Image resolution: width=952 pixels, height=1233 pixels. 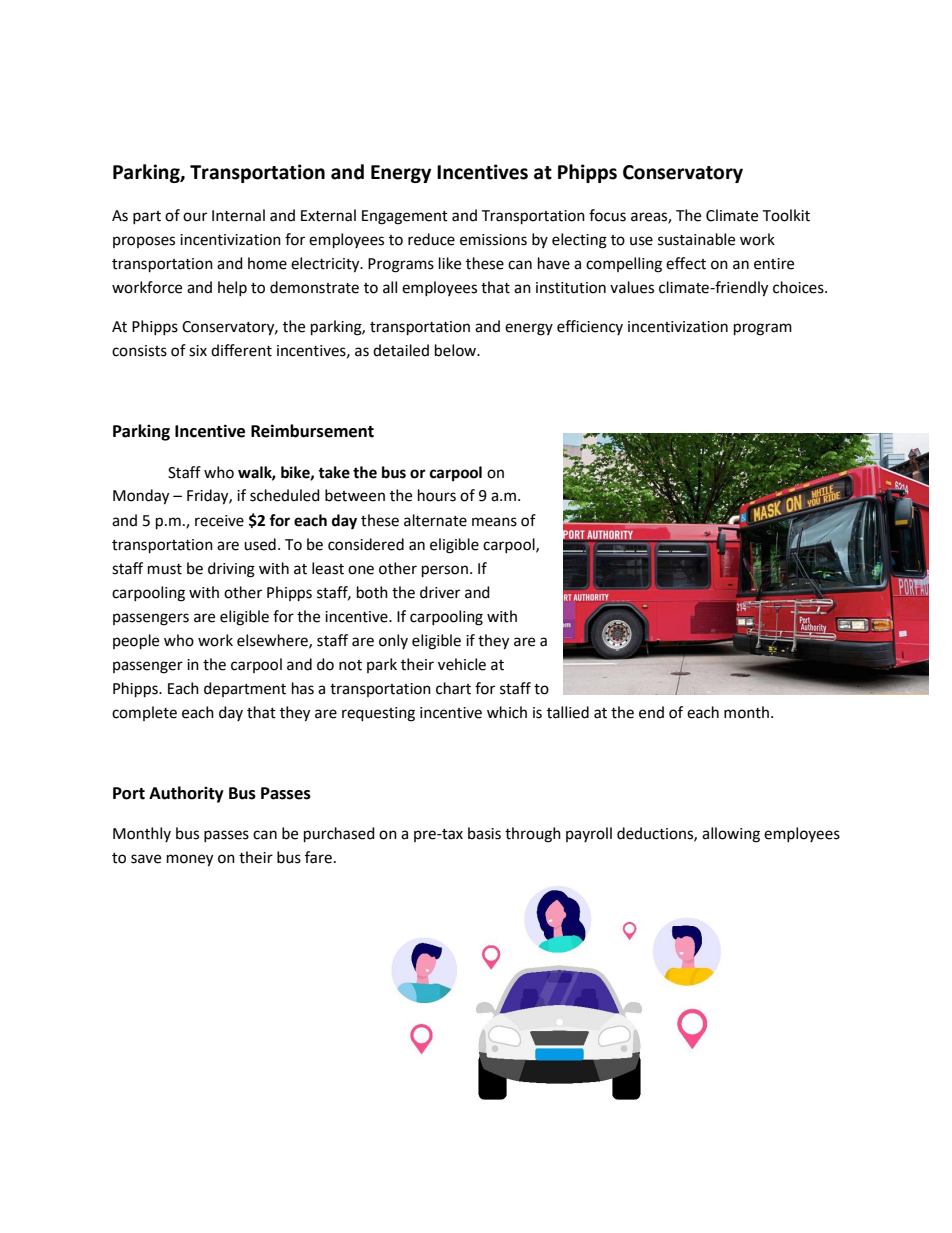 I want to click on means, so click(x=494, y=522).
